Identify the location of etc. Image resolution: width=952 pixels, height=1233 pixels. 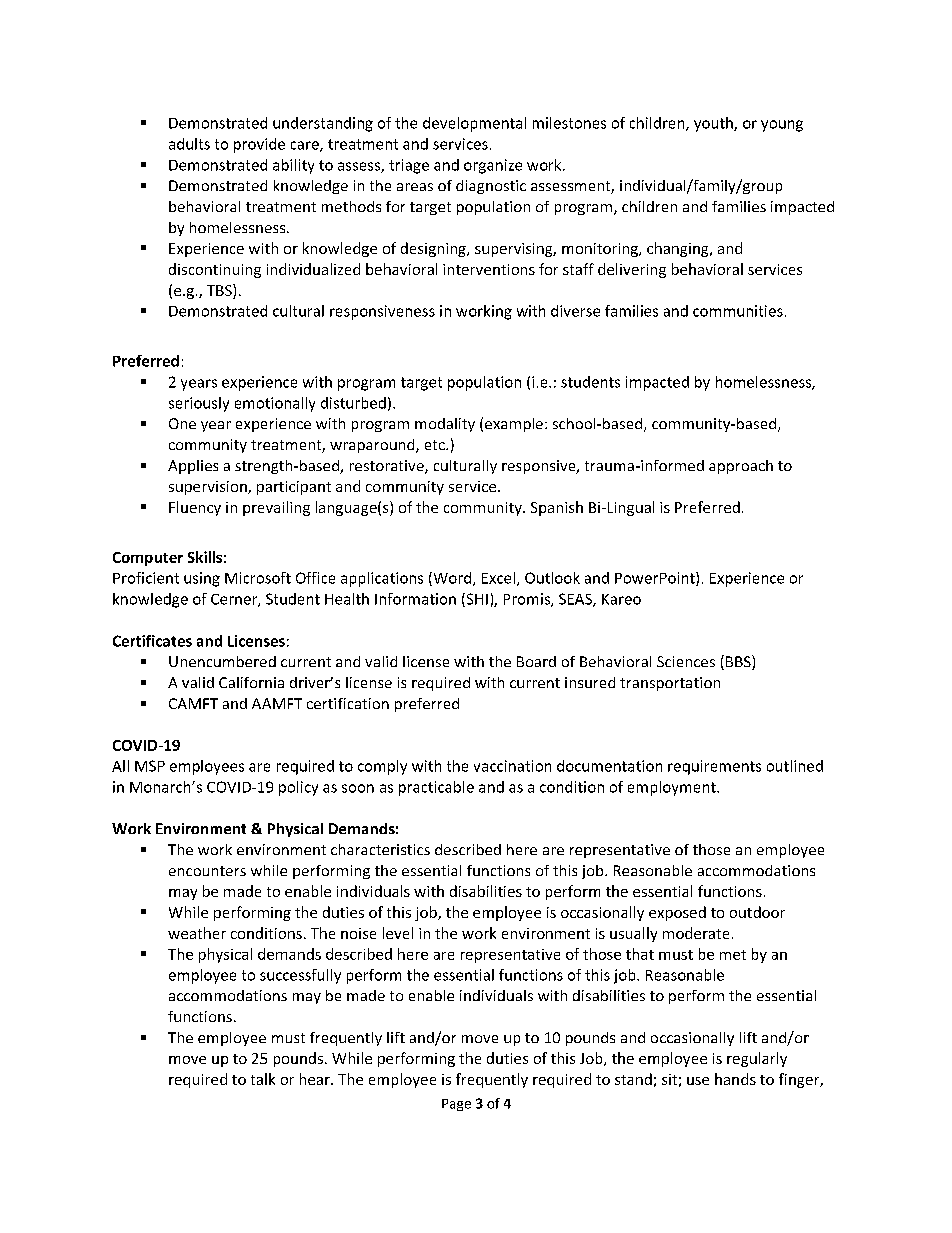
(436, 445).
